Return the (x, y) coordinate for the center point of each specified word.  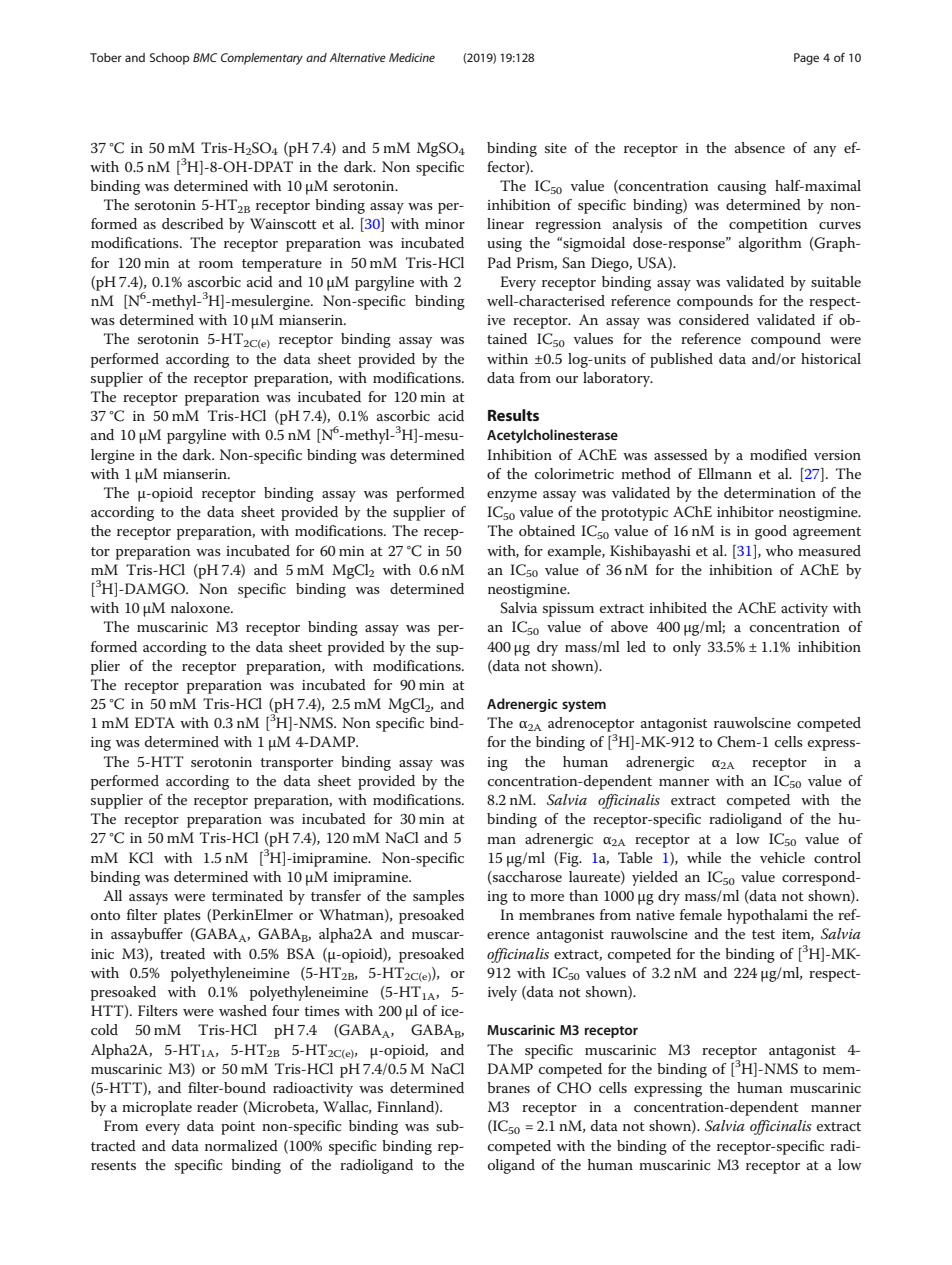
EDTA (155, 722)
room (216, 264)
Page (806, 59)
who (779, 550)
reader (217, 1106)
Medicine (412, 57)
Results (513, 415)
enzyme (512, 496)
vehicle (782, 857)
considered (714, 319)
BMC (205, 57)
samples (438, 897)
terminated (247, 895)
